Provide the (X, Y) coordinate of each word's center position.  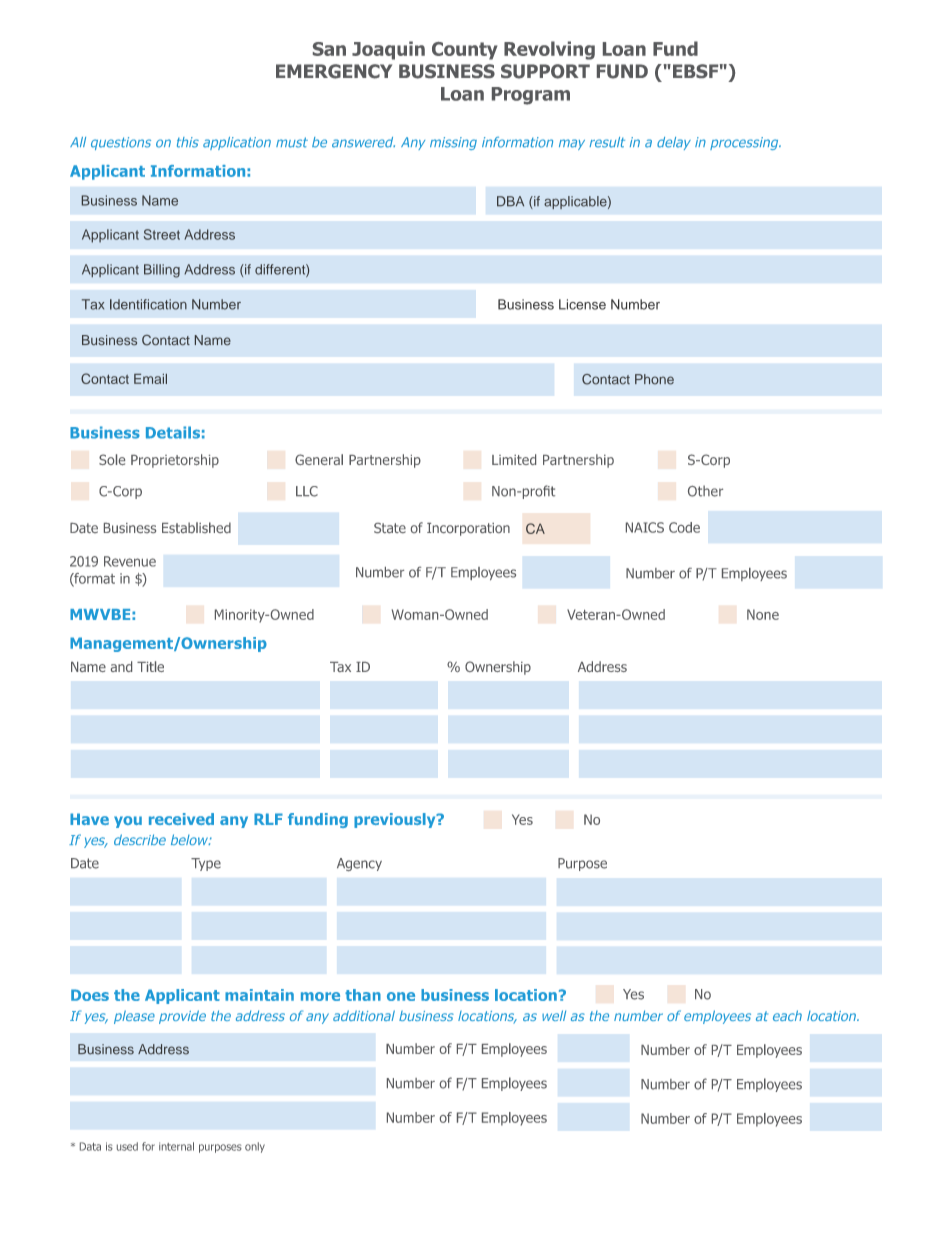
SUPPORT (545, 71)
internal (176, 1146)
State (390, 528)
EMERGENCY (334, 71)
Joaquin (388, 50)
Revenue (130, 561)
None (763, 614)
